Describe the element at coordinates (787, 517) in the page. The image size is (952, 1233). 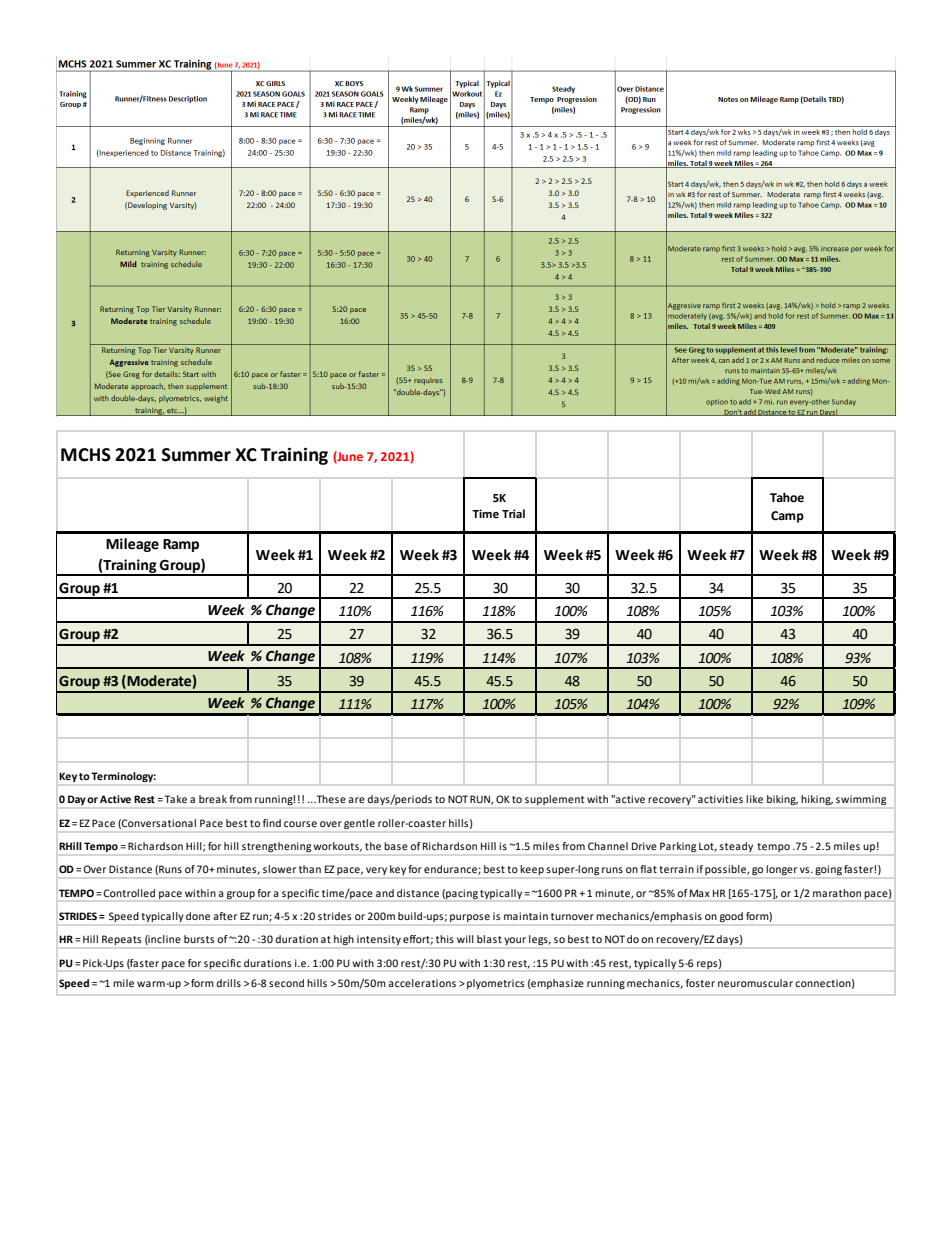
I see `Camp` at that location.
